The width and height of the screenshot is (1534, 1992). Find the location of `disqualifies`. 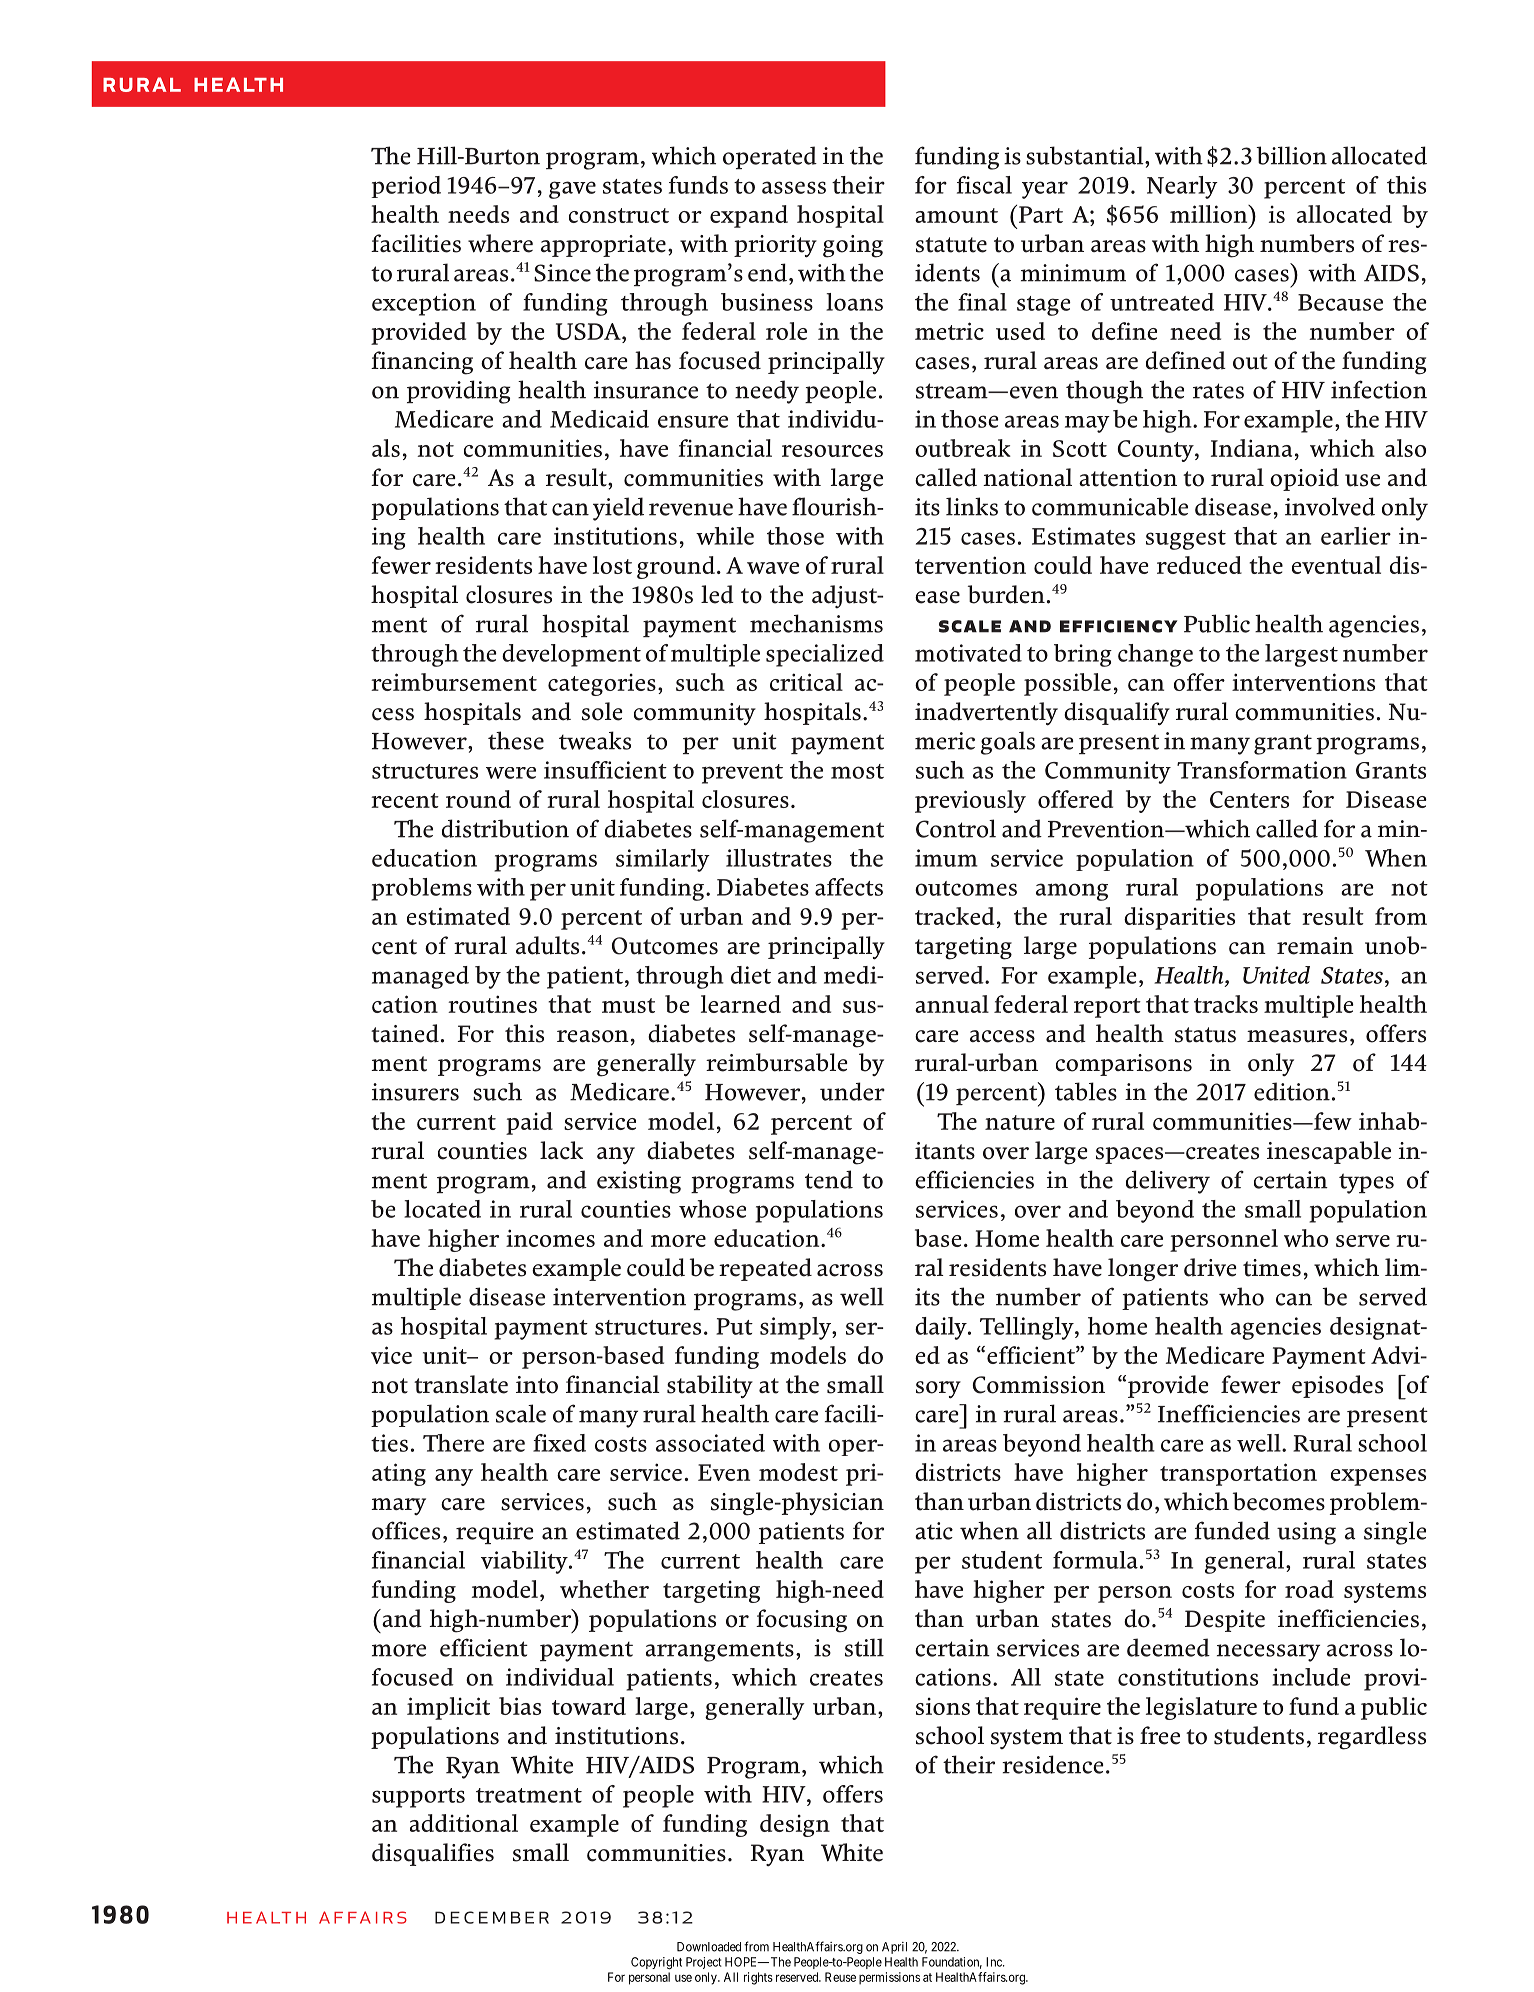

disqualifies is located at coordinates (433, 1854).
